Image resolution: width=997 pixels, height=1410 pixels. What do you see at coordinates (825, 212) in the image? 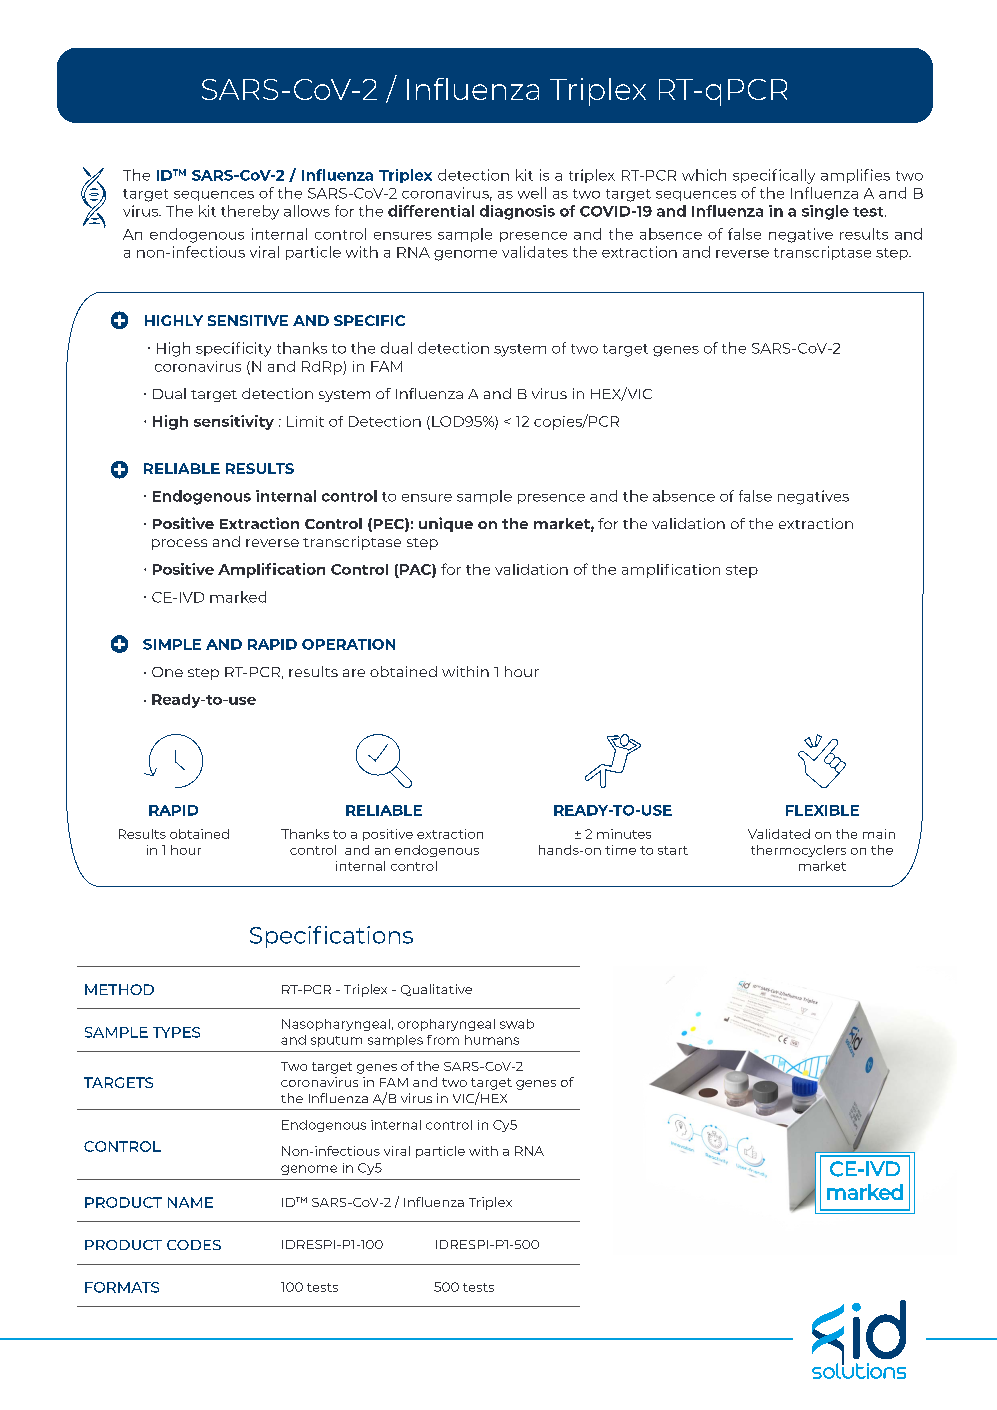
I see `single` at bounding box center [825, 212].
